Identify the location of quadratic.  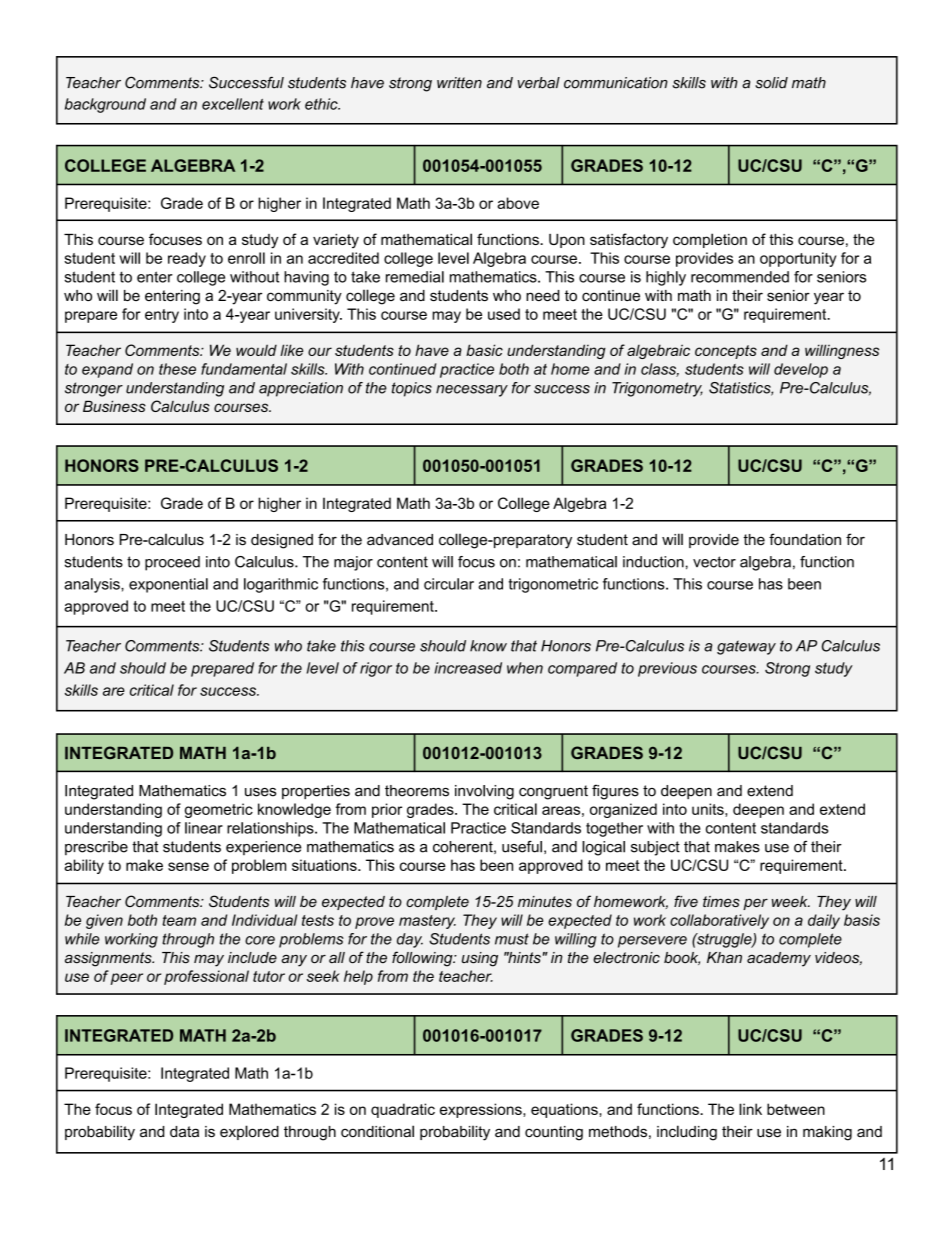
(403, 1110).
